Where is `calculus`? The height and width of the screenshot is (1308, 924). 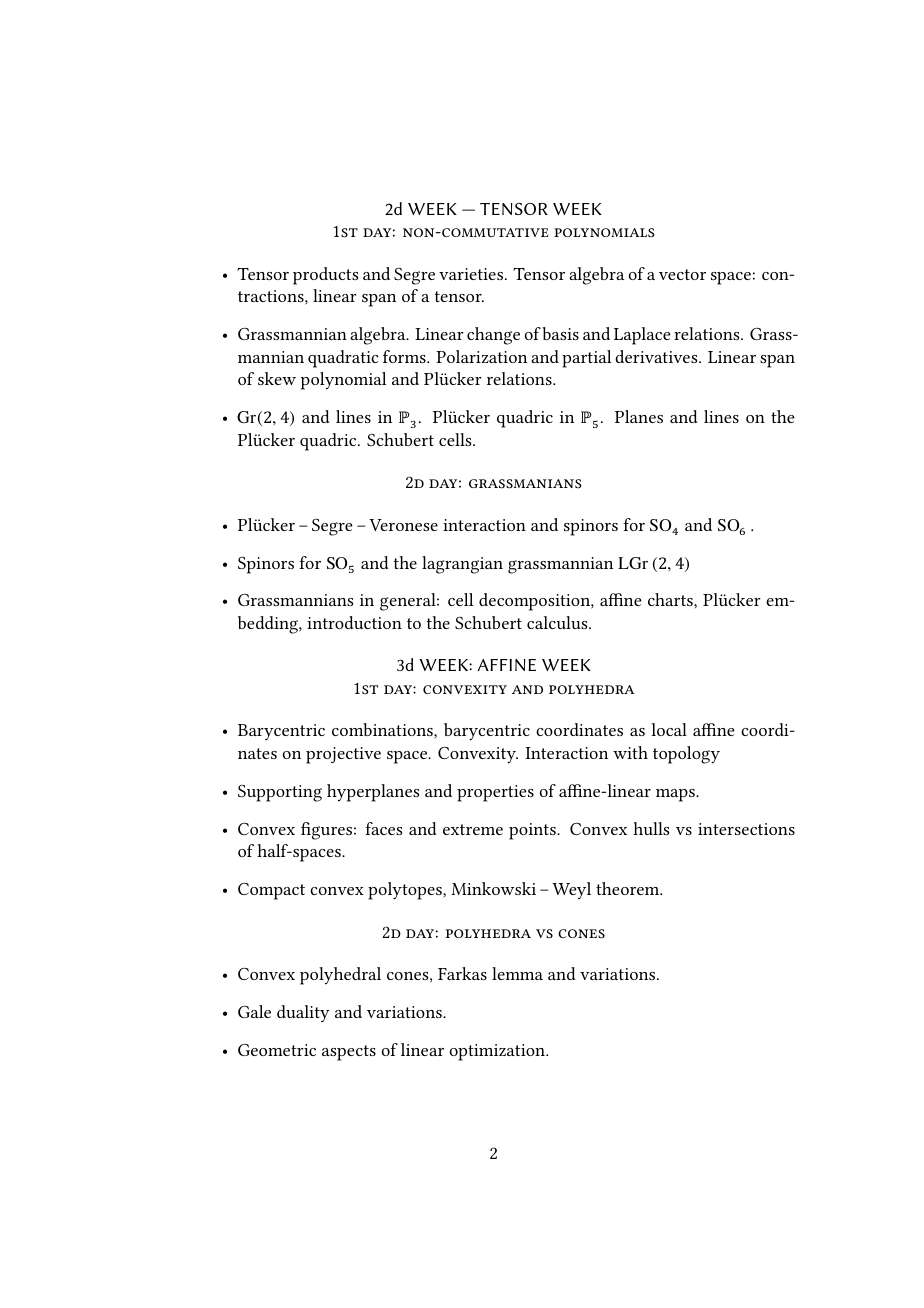
calculus is located at coordinates (558, 622).
